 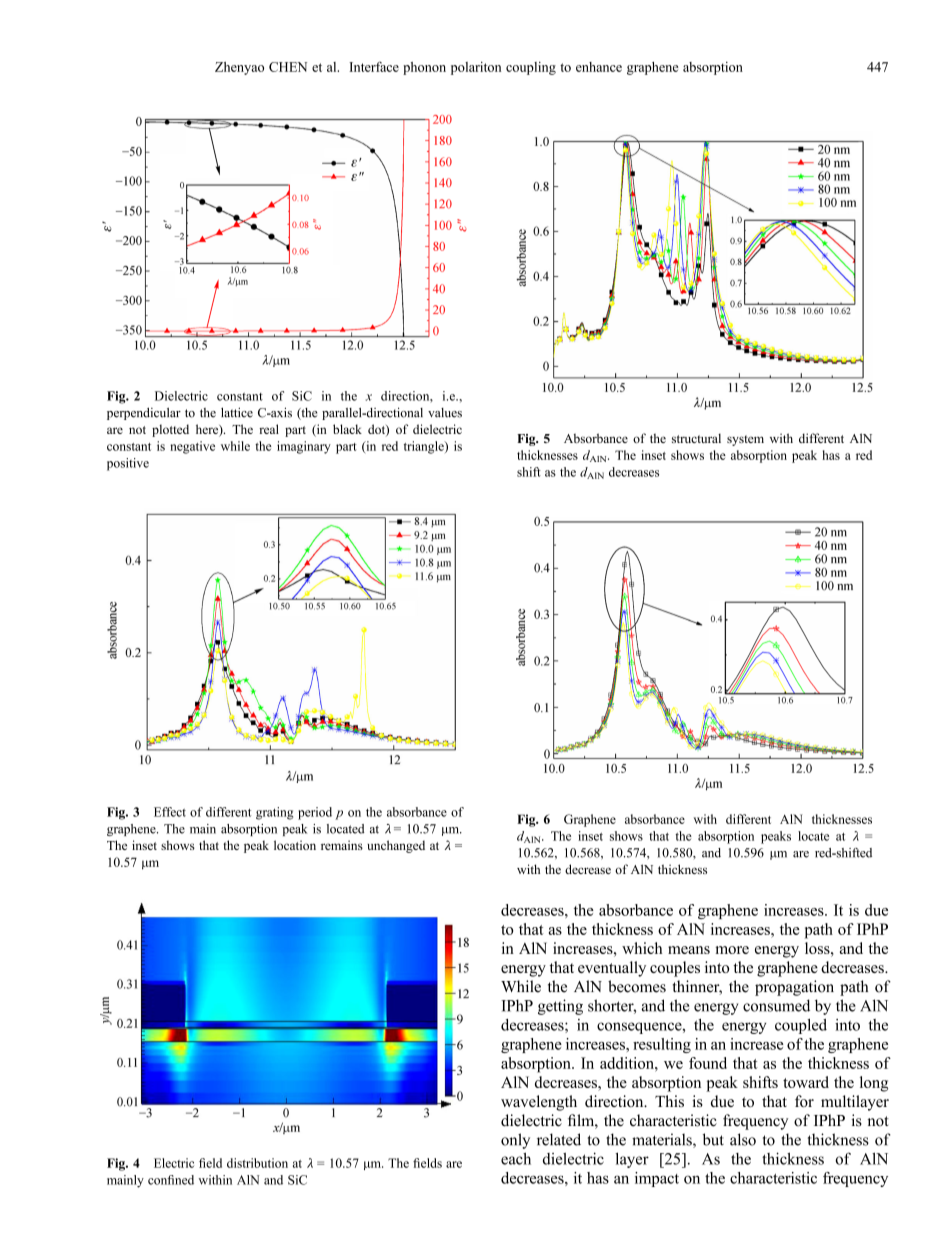 What do you see at coordinates (257, 1163) in the screenshot?
I see `distribution` at bounding box center [257, 1163].
